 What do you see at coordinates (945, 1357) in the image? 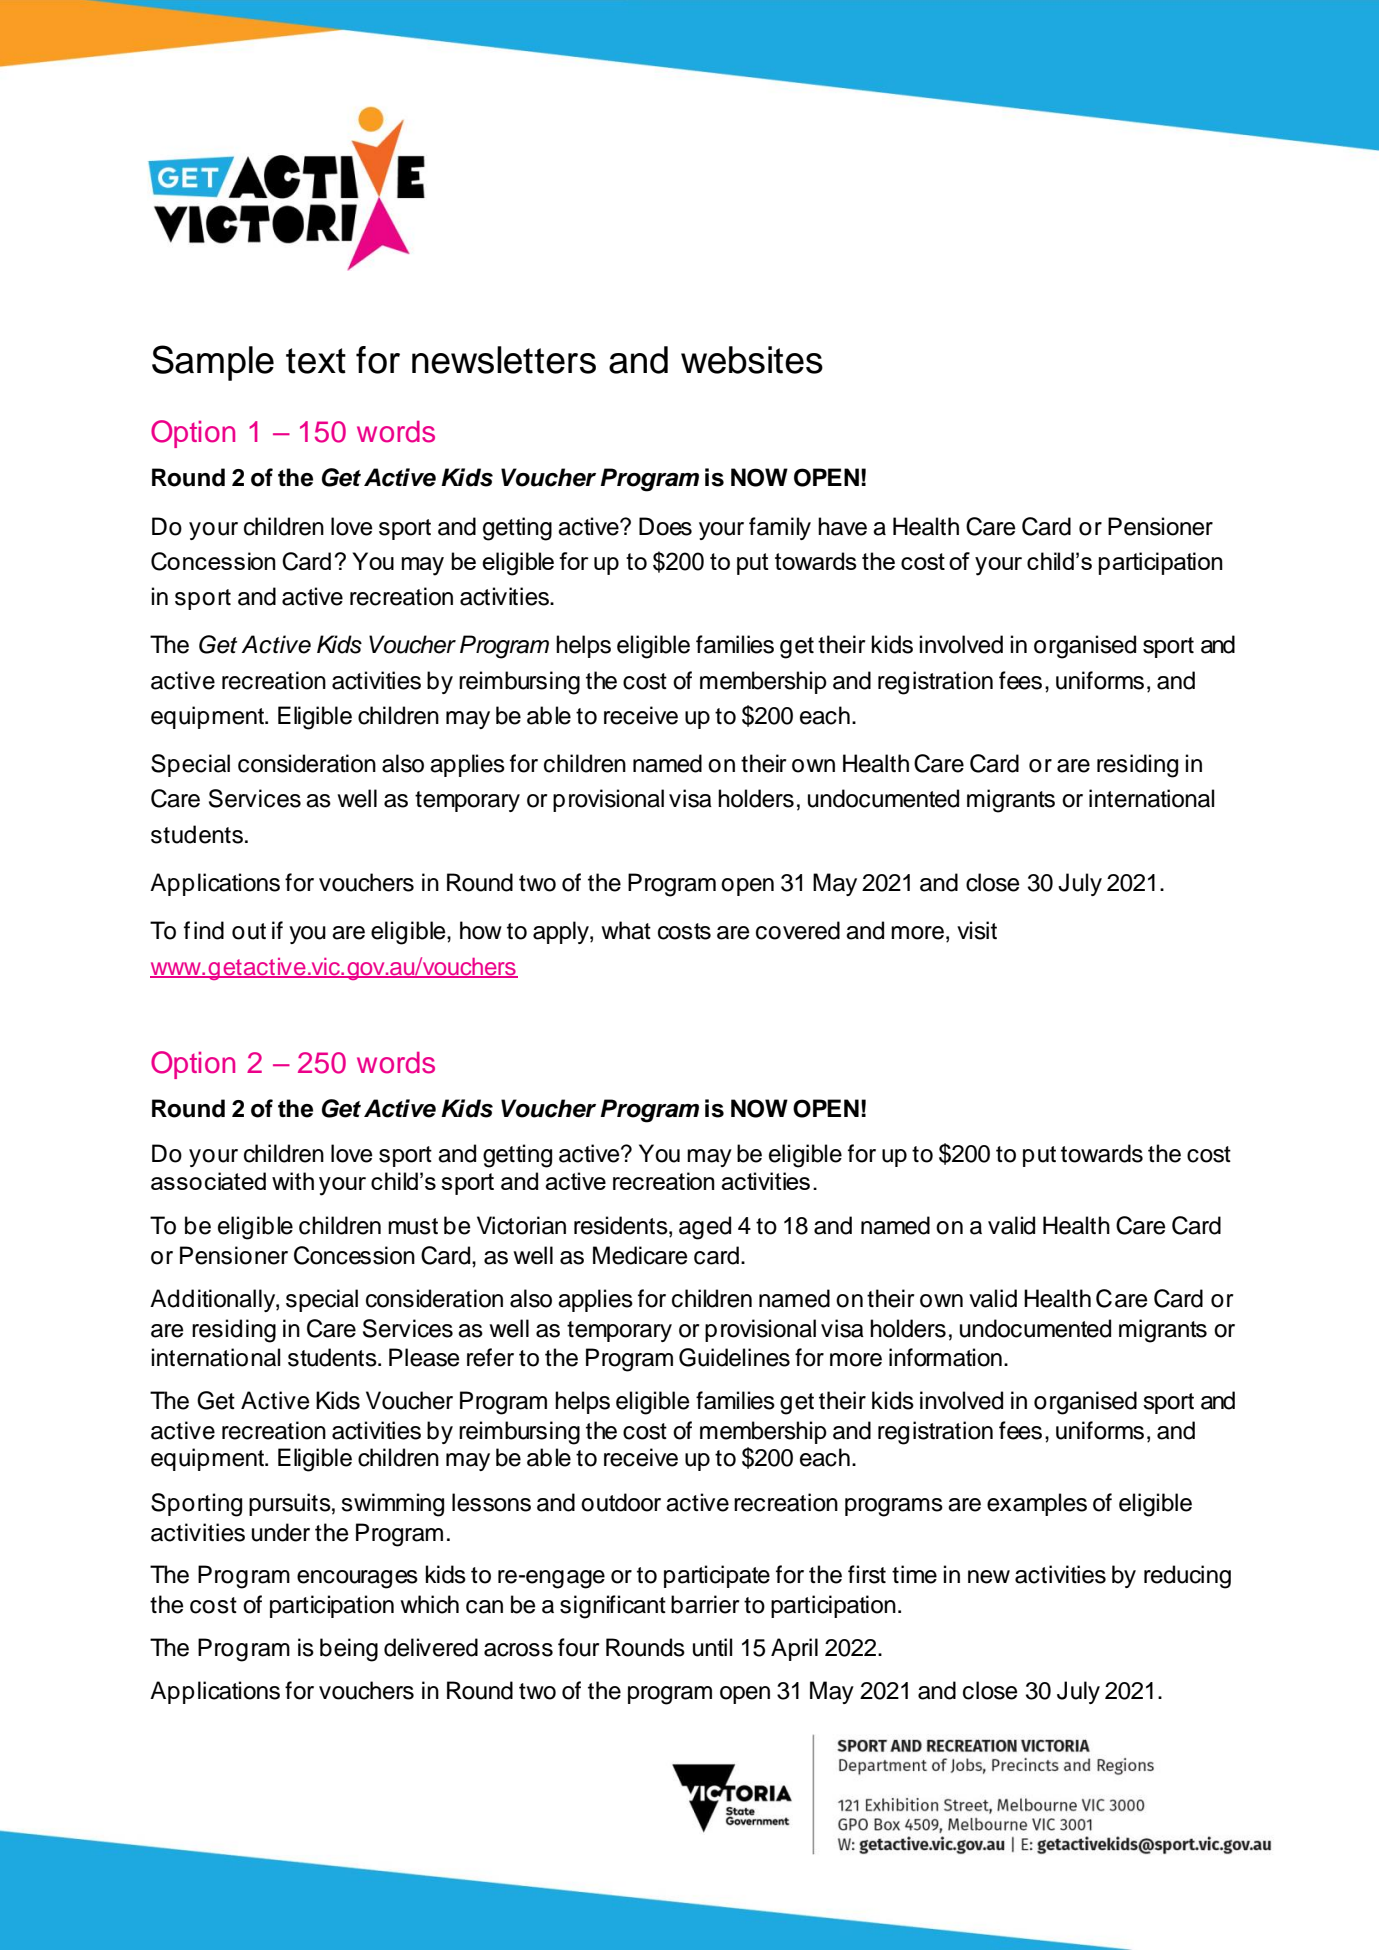
I see `information` at bounding box center [945, 1357].
